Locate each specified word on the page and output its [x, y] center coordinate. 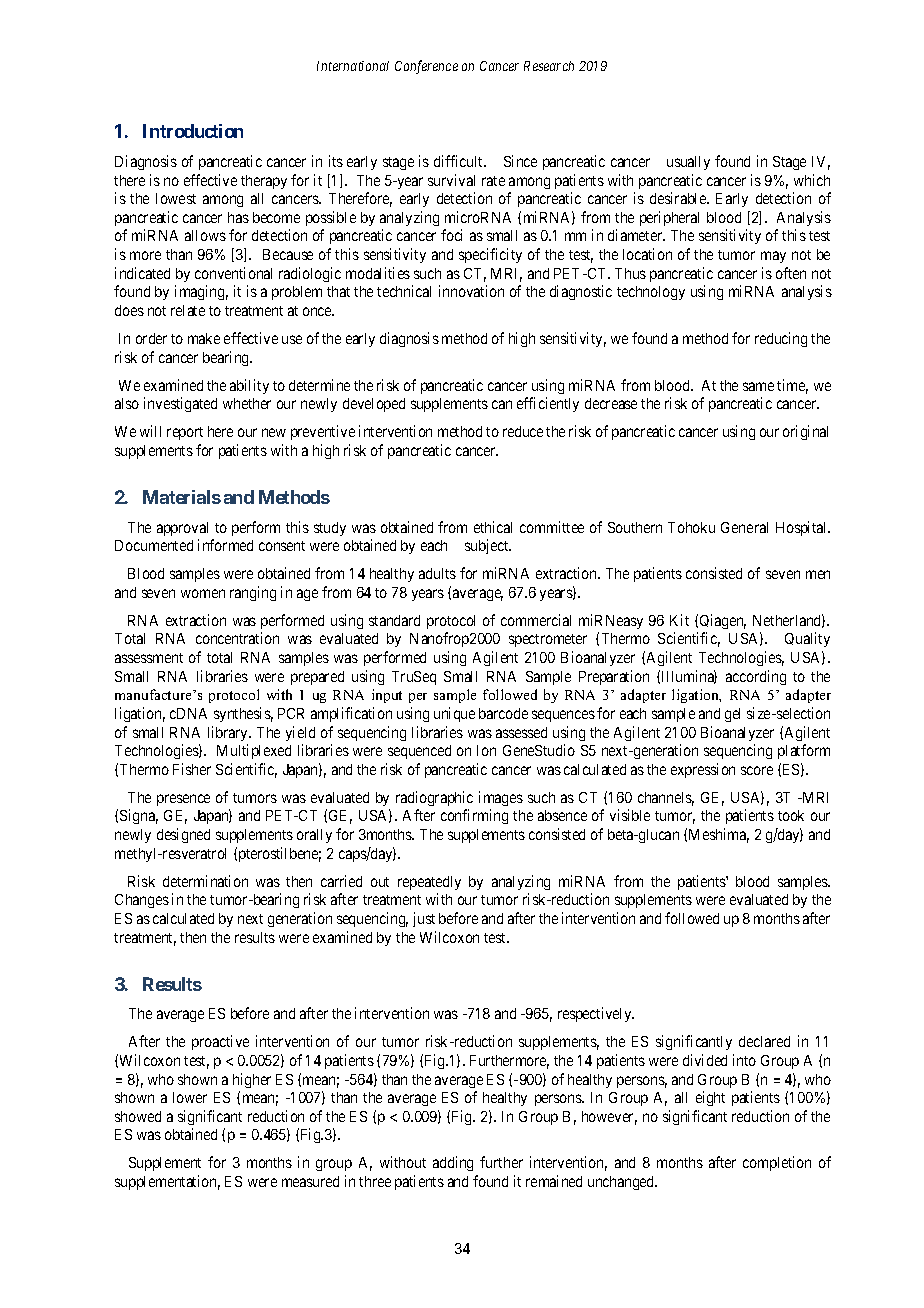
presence [183, 800]
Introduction [193, 131]
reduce [523, 431]
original [805, 432]
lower [190, 1097]
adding [453, 1163]
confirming [474, 816]
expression [703, 770]
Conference [426, 67]
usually [688, 163]
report [185, 433]
